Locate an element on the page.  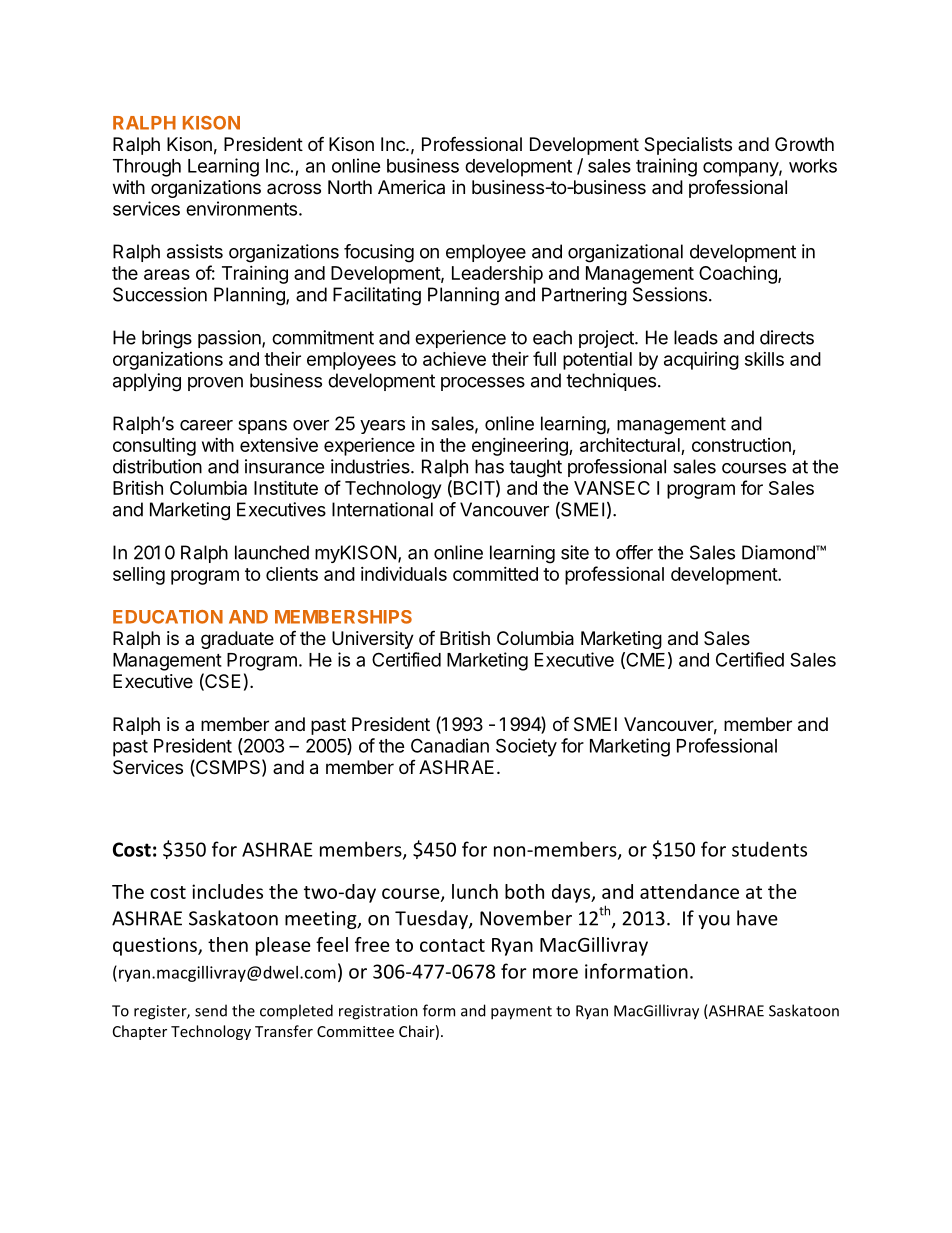
has is located at coordinates (489, 466).
